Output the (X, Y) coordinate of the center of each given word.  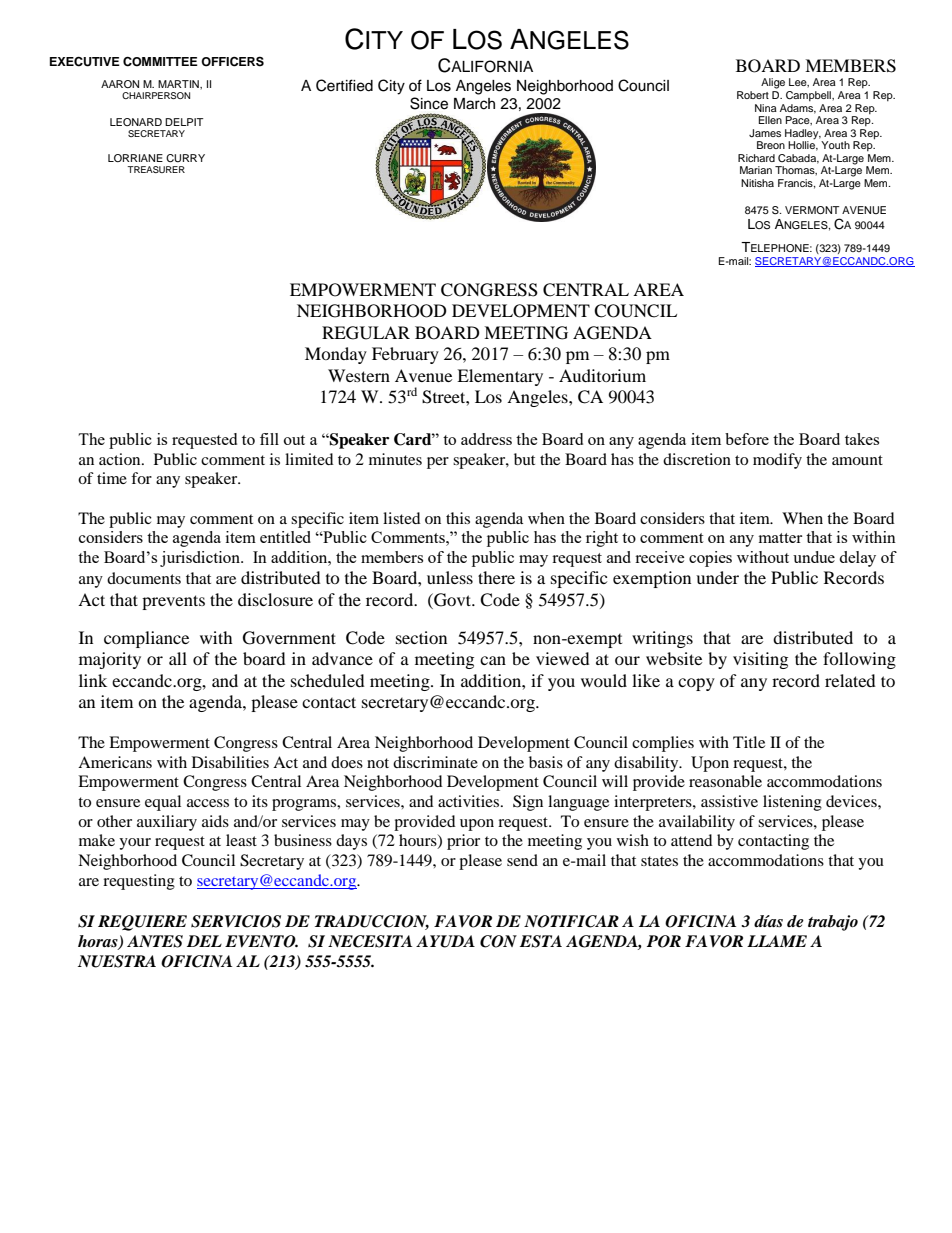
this (458, 518)
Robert (753, 95)
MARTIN (179, 84)
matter (780, 538)
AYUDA (445, 941)
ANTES (155, 941)
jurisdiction (201, 559)
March (474, 104)
